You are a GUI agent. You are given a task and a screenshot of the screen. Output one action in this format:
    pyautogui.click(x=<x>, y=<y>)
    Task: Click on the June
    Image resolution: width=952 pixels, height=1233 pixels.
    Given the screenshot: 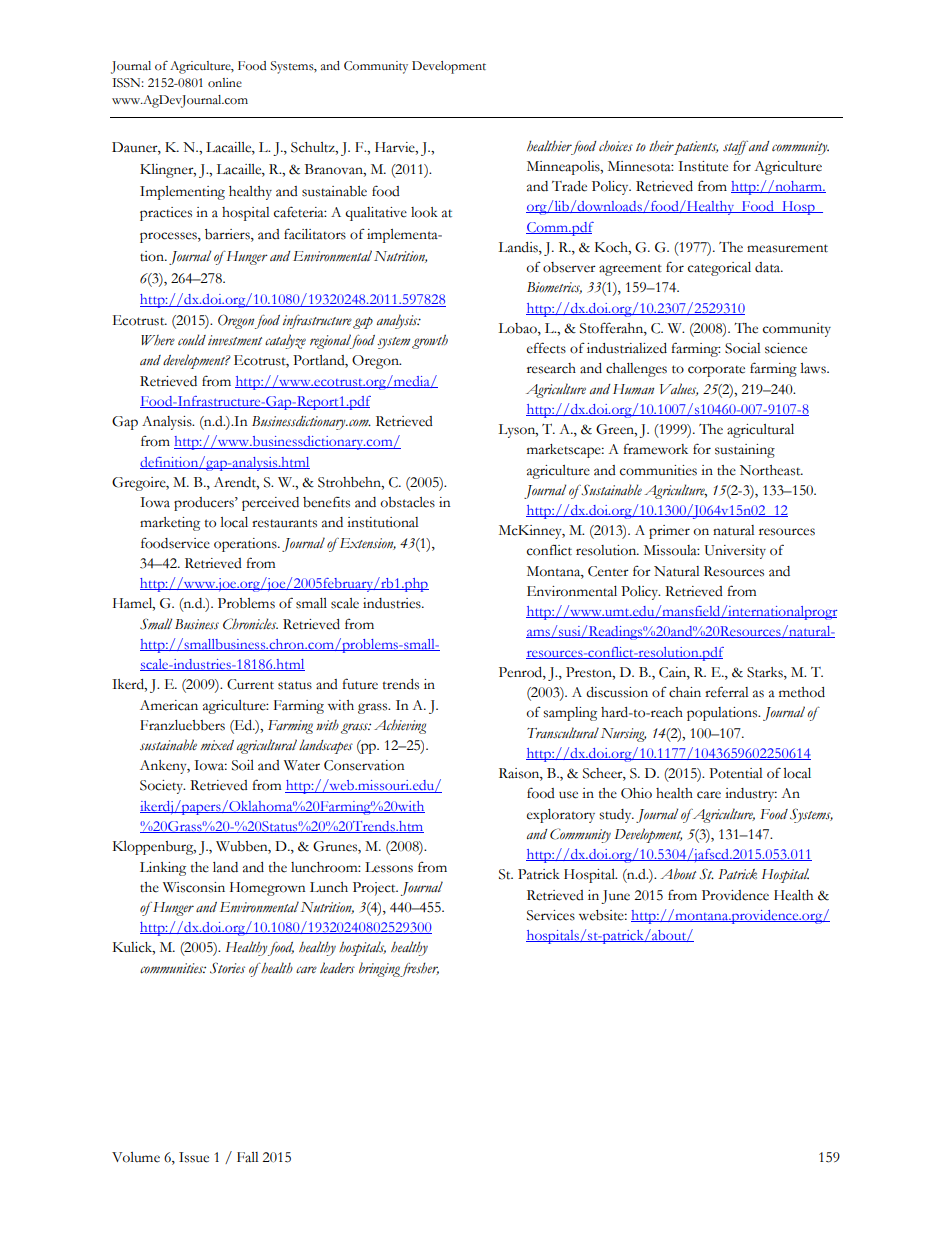 What is the action you would take?
    pyautogui.click(x=615, y=897)
